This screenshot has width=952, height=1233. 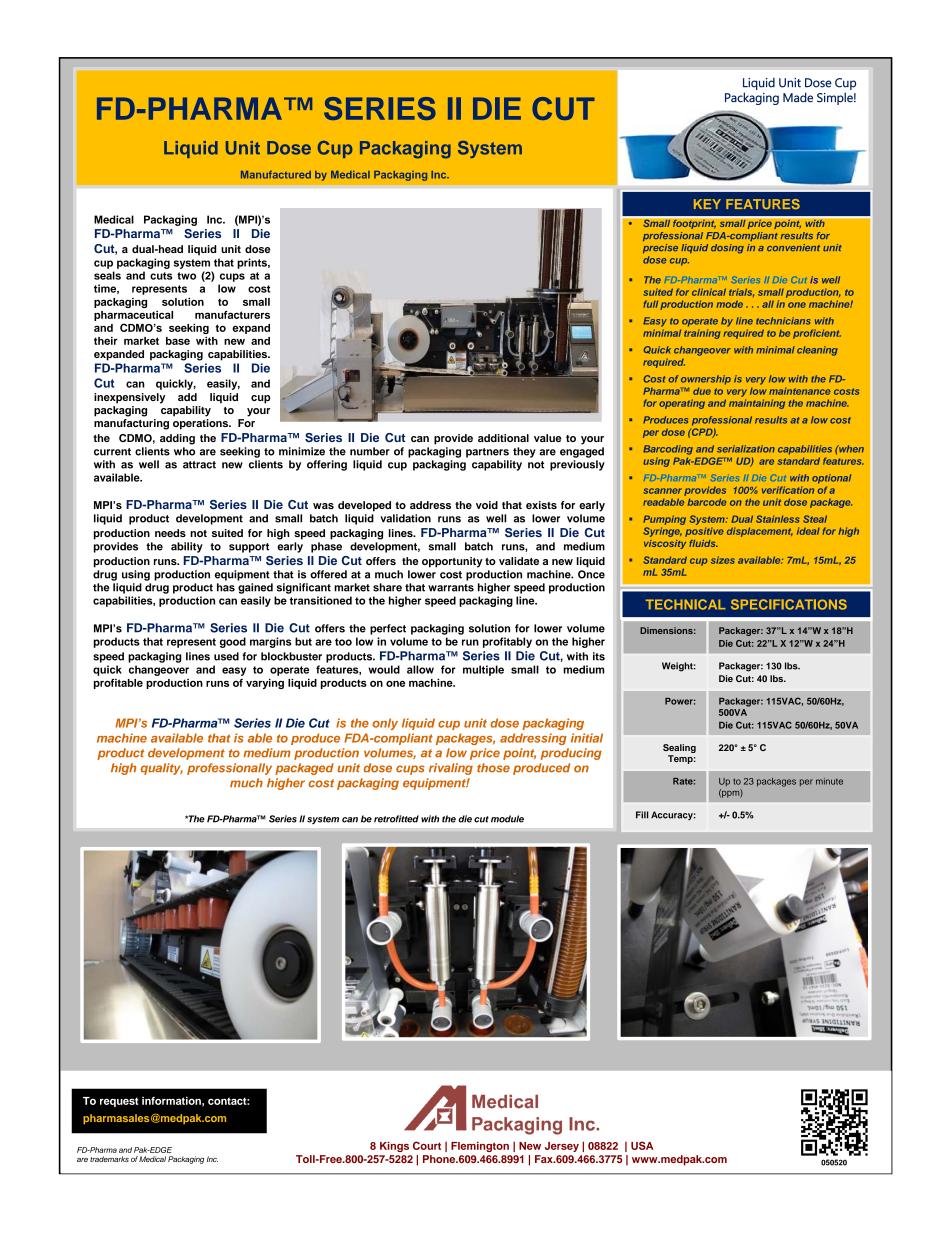 What do you see at coordinates (757, 404) in the screenshot?
I see `maintaining` at bounding box center [757, 404].
